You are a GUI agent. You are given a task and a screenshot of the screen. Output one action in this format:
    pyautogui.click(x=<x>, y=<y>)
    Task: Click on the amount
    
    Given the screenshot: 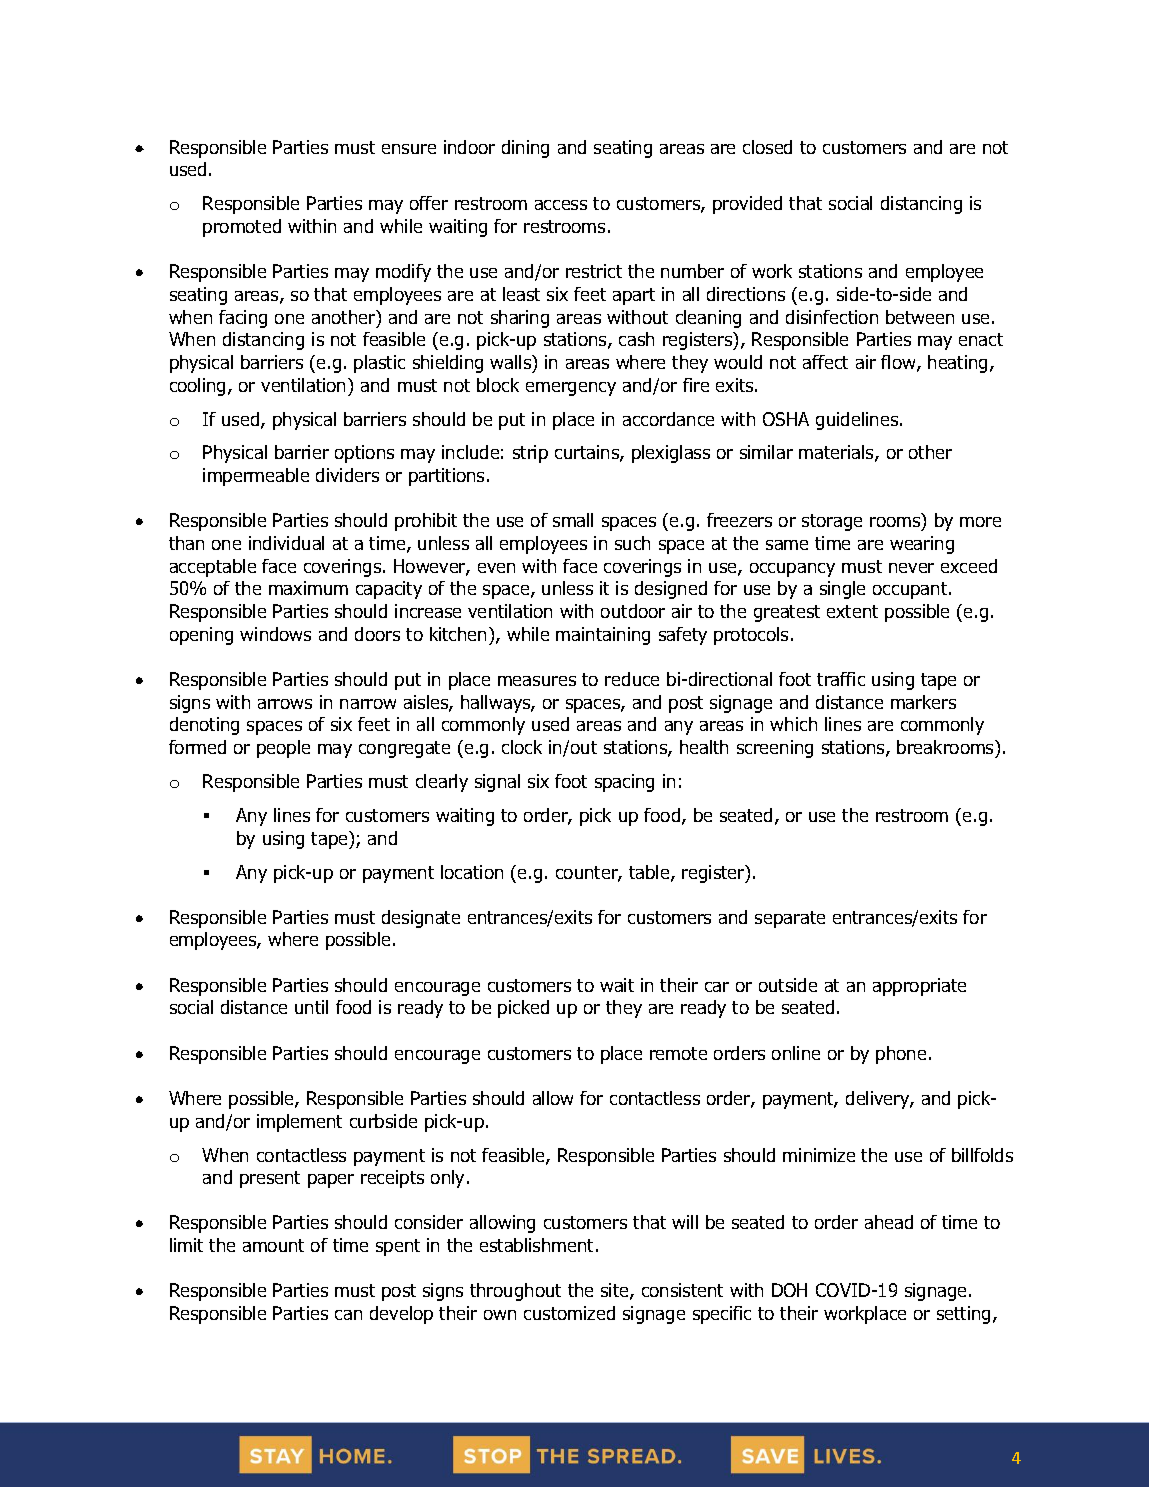 What is the action you would take?
    pyautogui.click(x=273, y=1245)
